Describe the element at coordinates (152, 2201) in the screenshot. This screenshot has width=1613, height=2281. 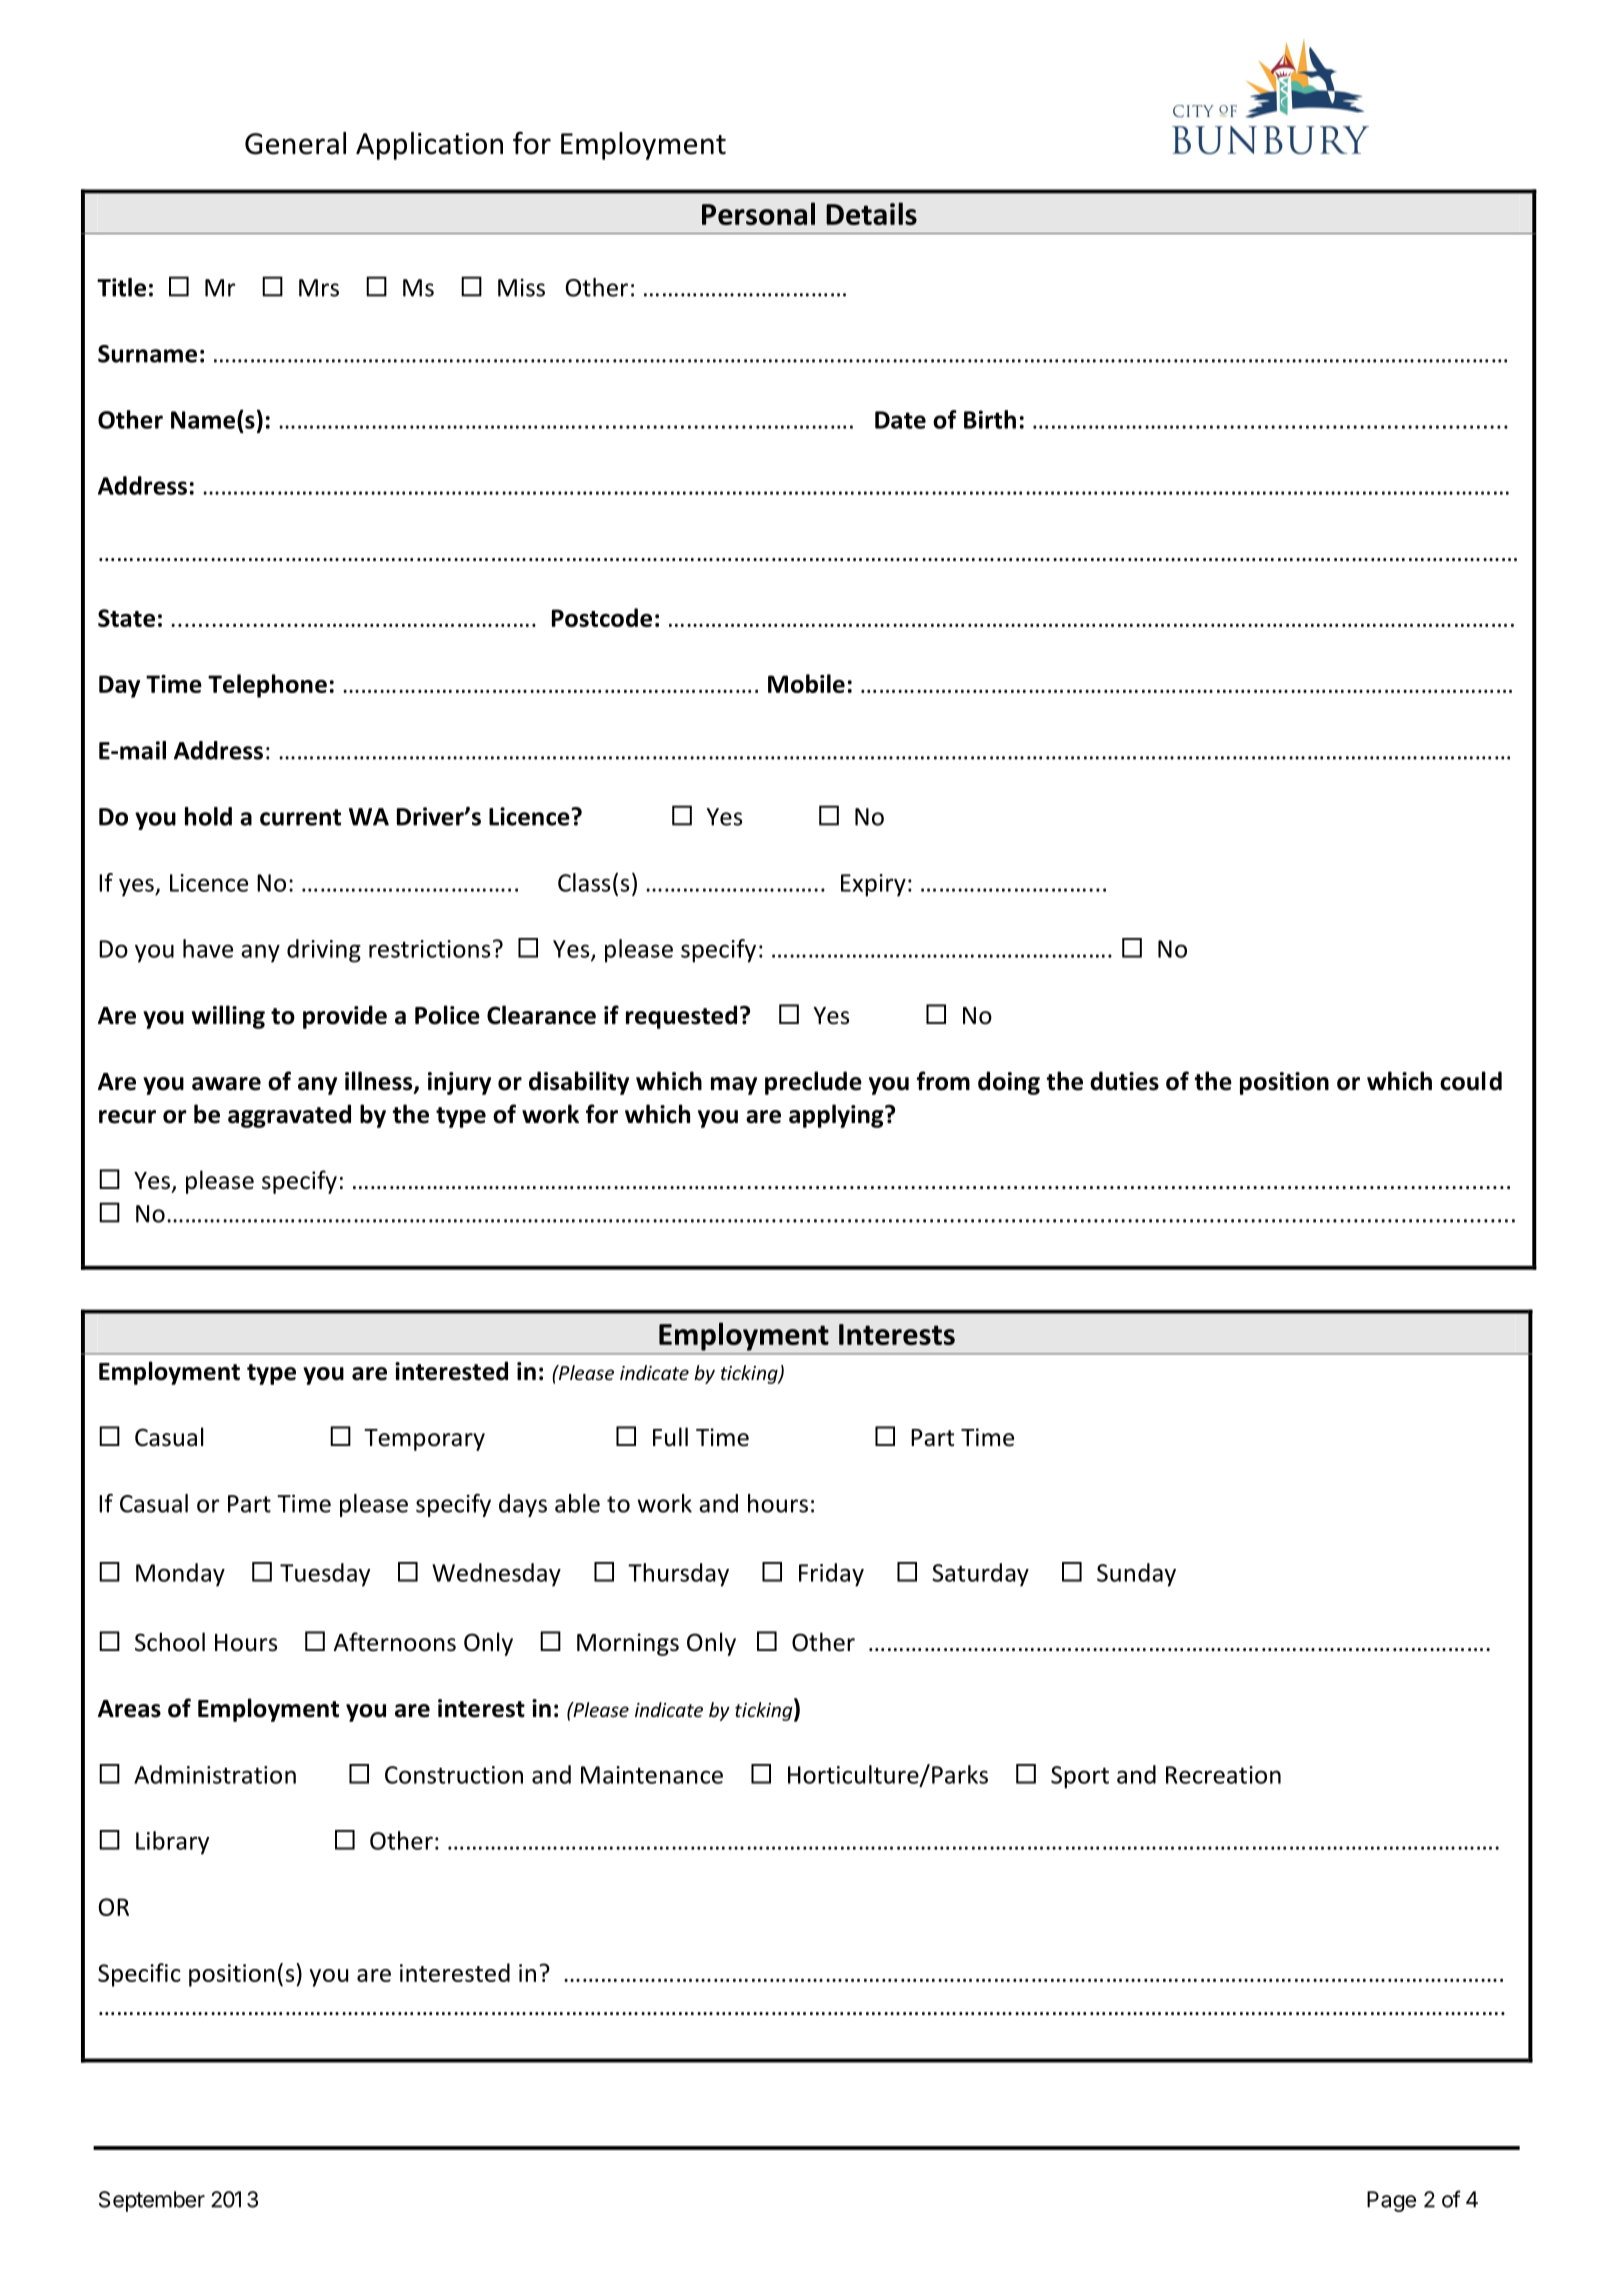
I see `September` at that location.
